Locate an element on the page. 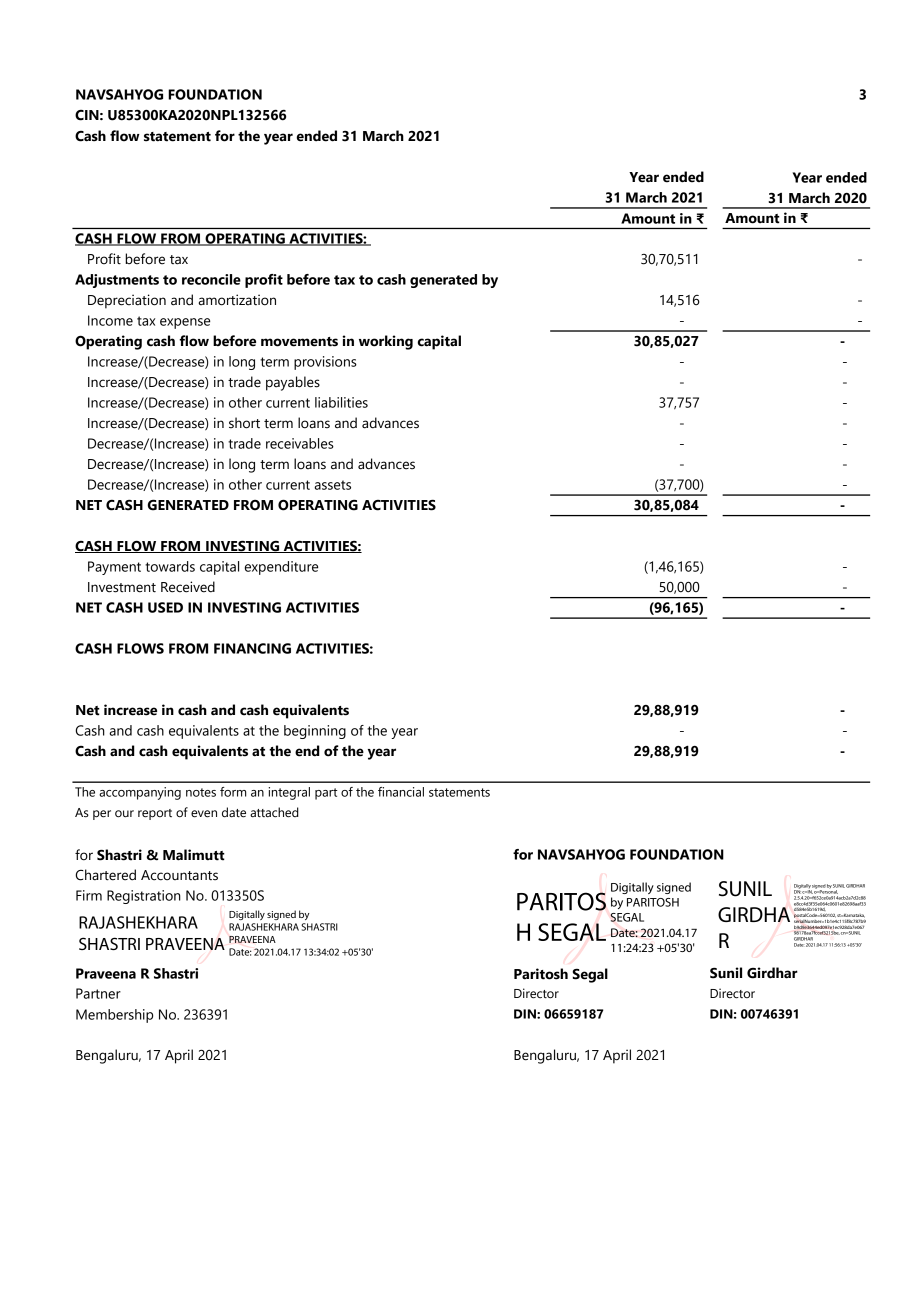  FINANCING is located at coordinates (252, 648).
